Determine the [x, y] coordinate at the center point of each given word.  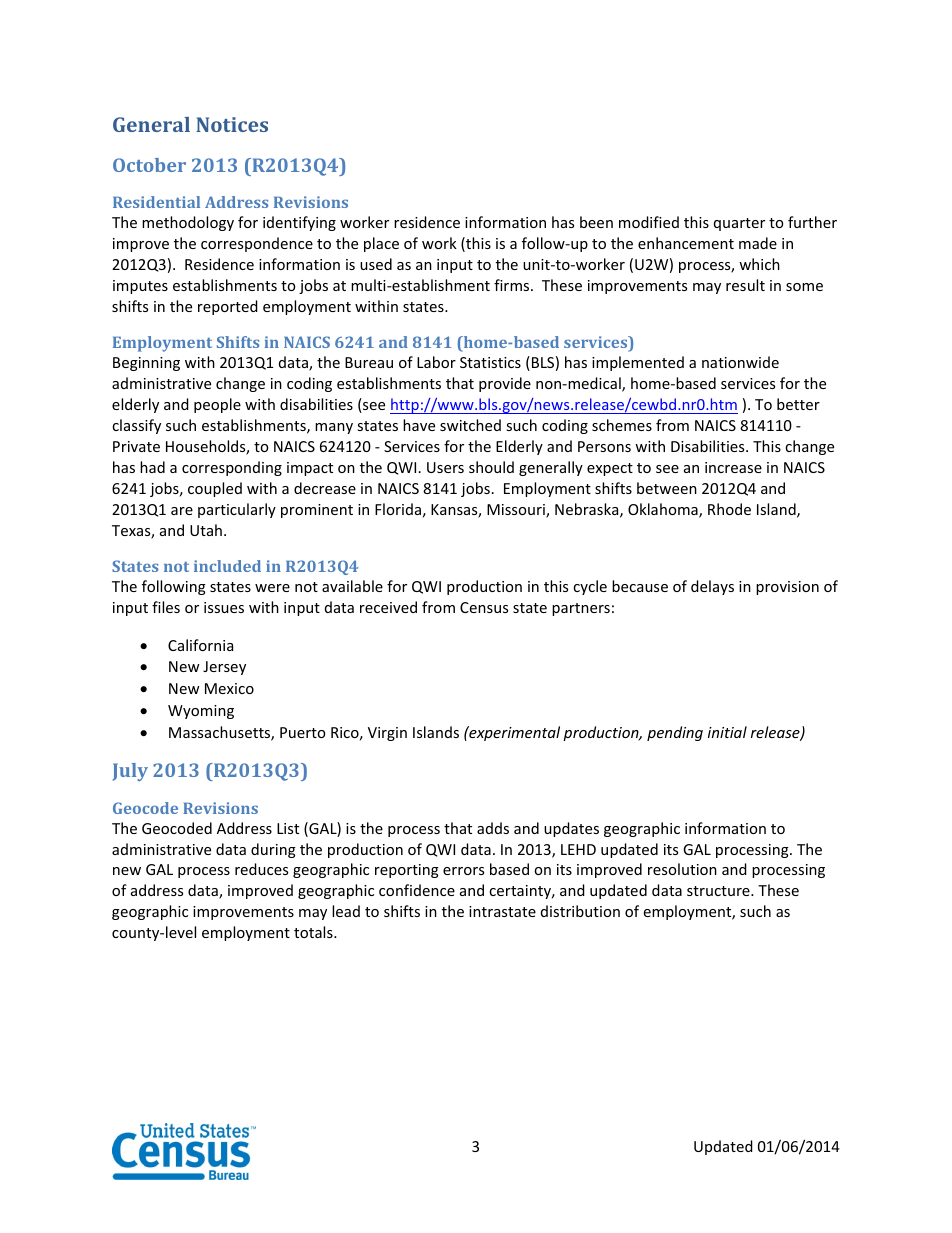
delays [712, 587]
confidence [417, 890]
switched [470, 425]
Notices [232, 124]
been [596, 222]
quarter [739, 224]
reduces [261, 869]
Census [484, 607]
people [217, 405]
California [200, 645]
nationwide [740, 362]
